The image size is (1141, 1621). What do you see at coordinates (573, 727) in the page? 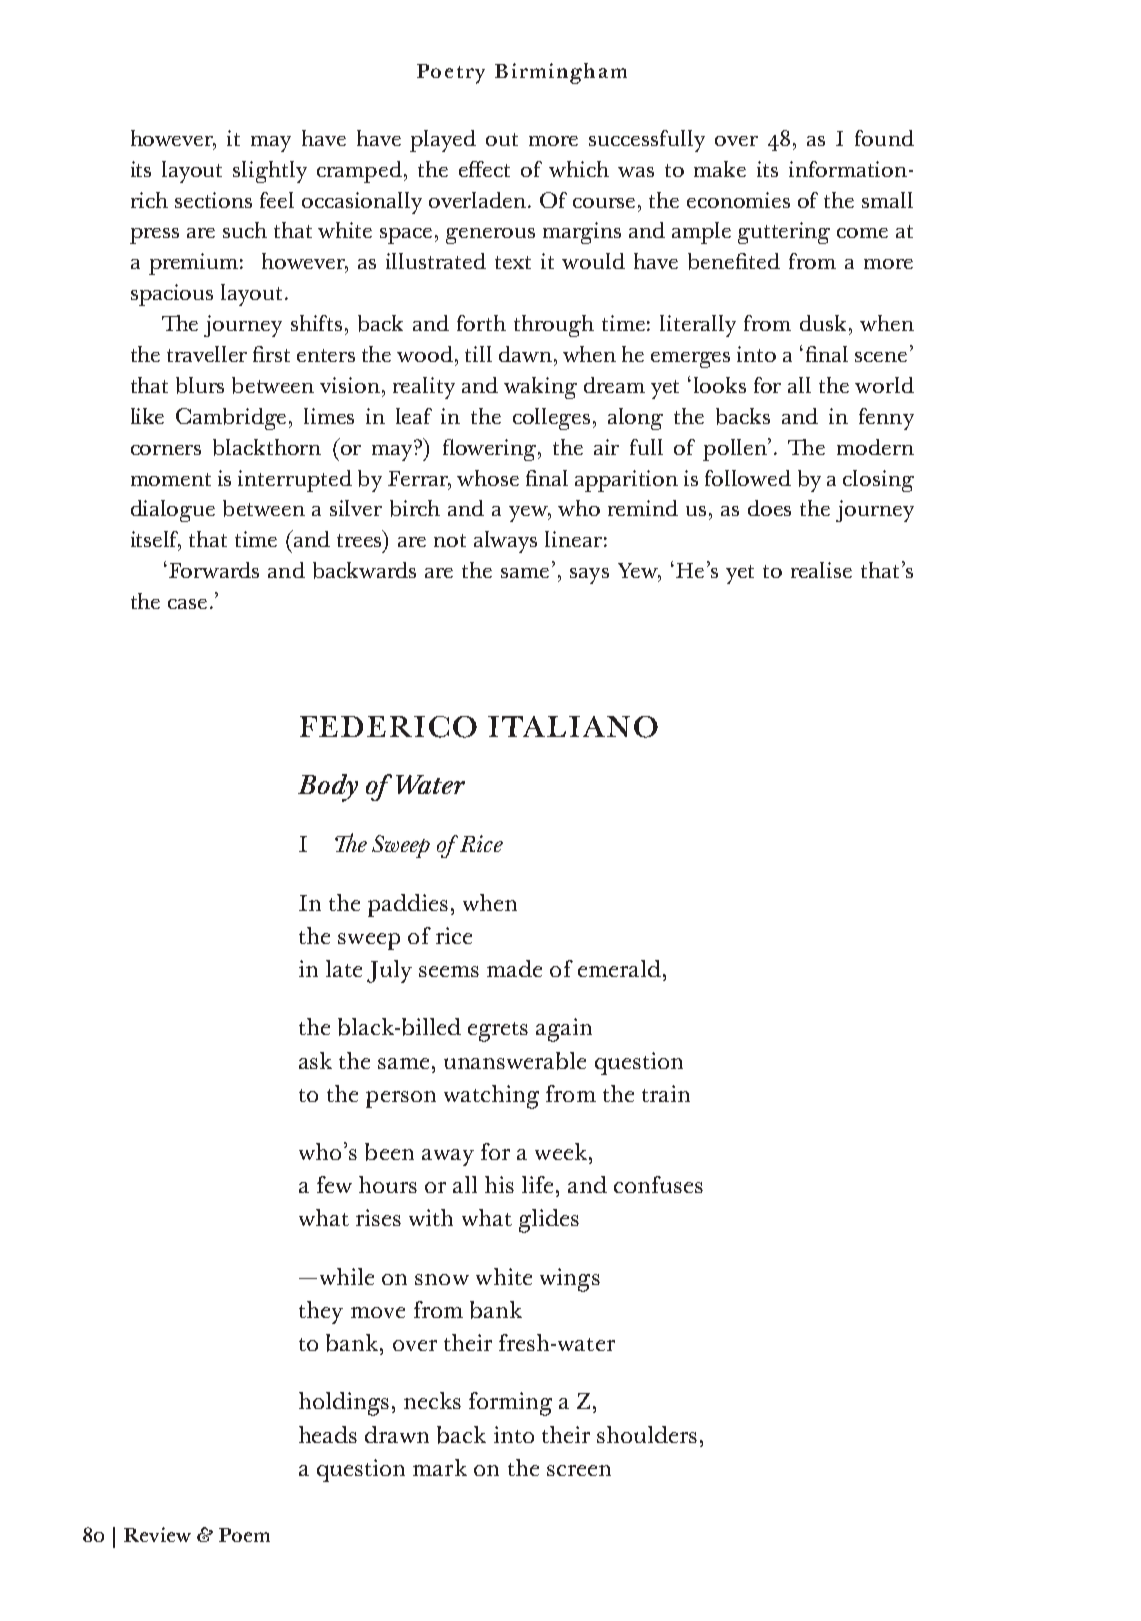
I see `ITALIANO` at bounding box center [573, 727].
